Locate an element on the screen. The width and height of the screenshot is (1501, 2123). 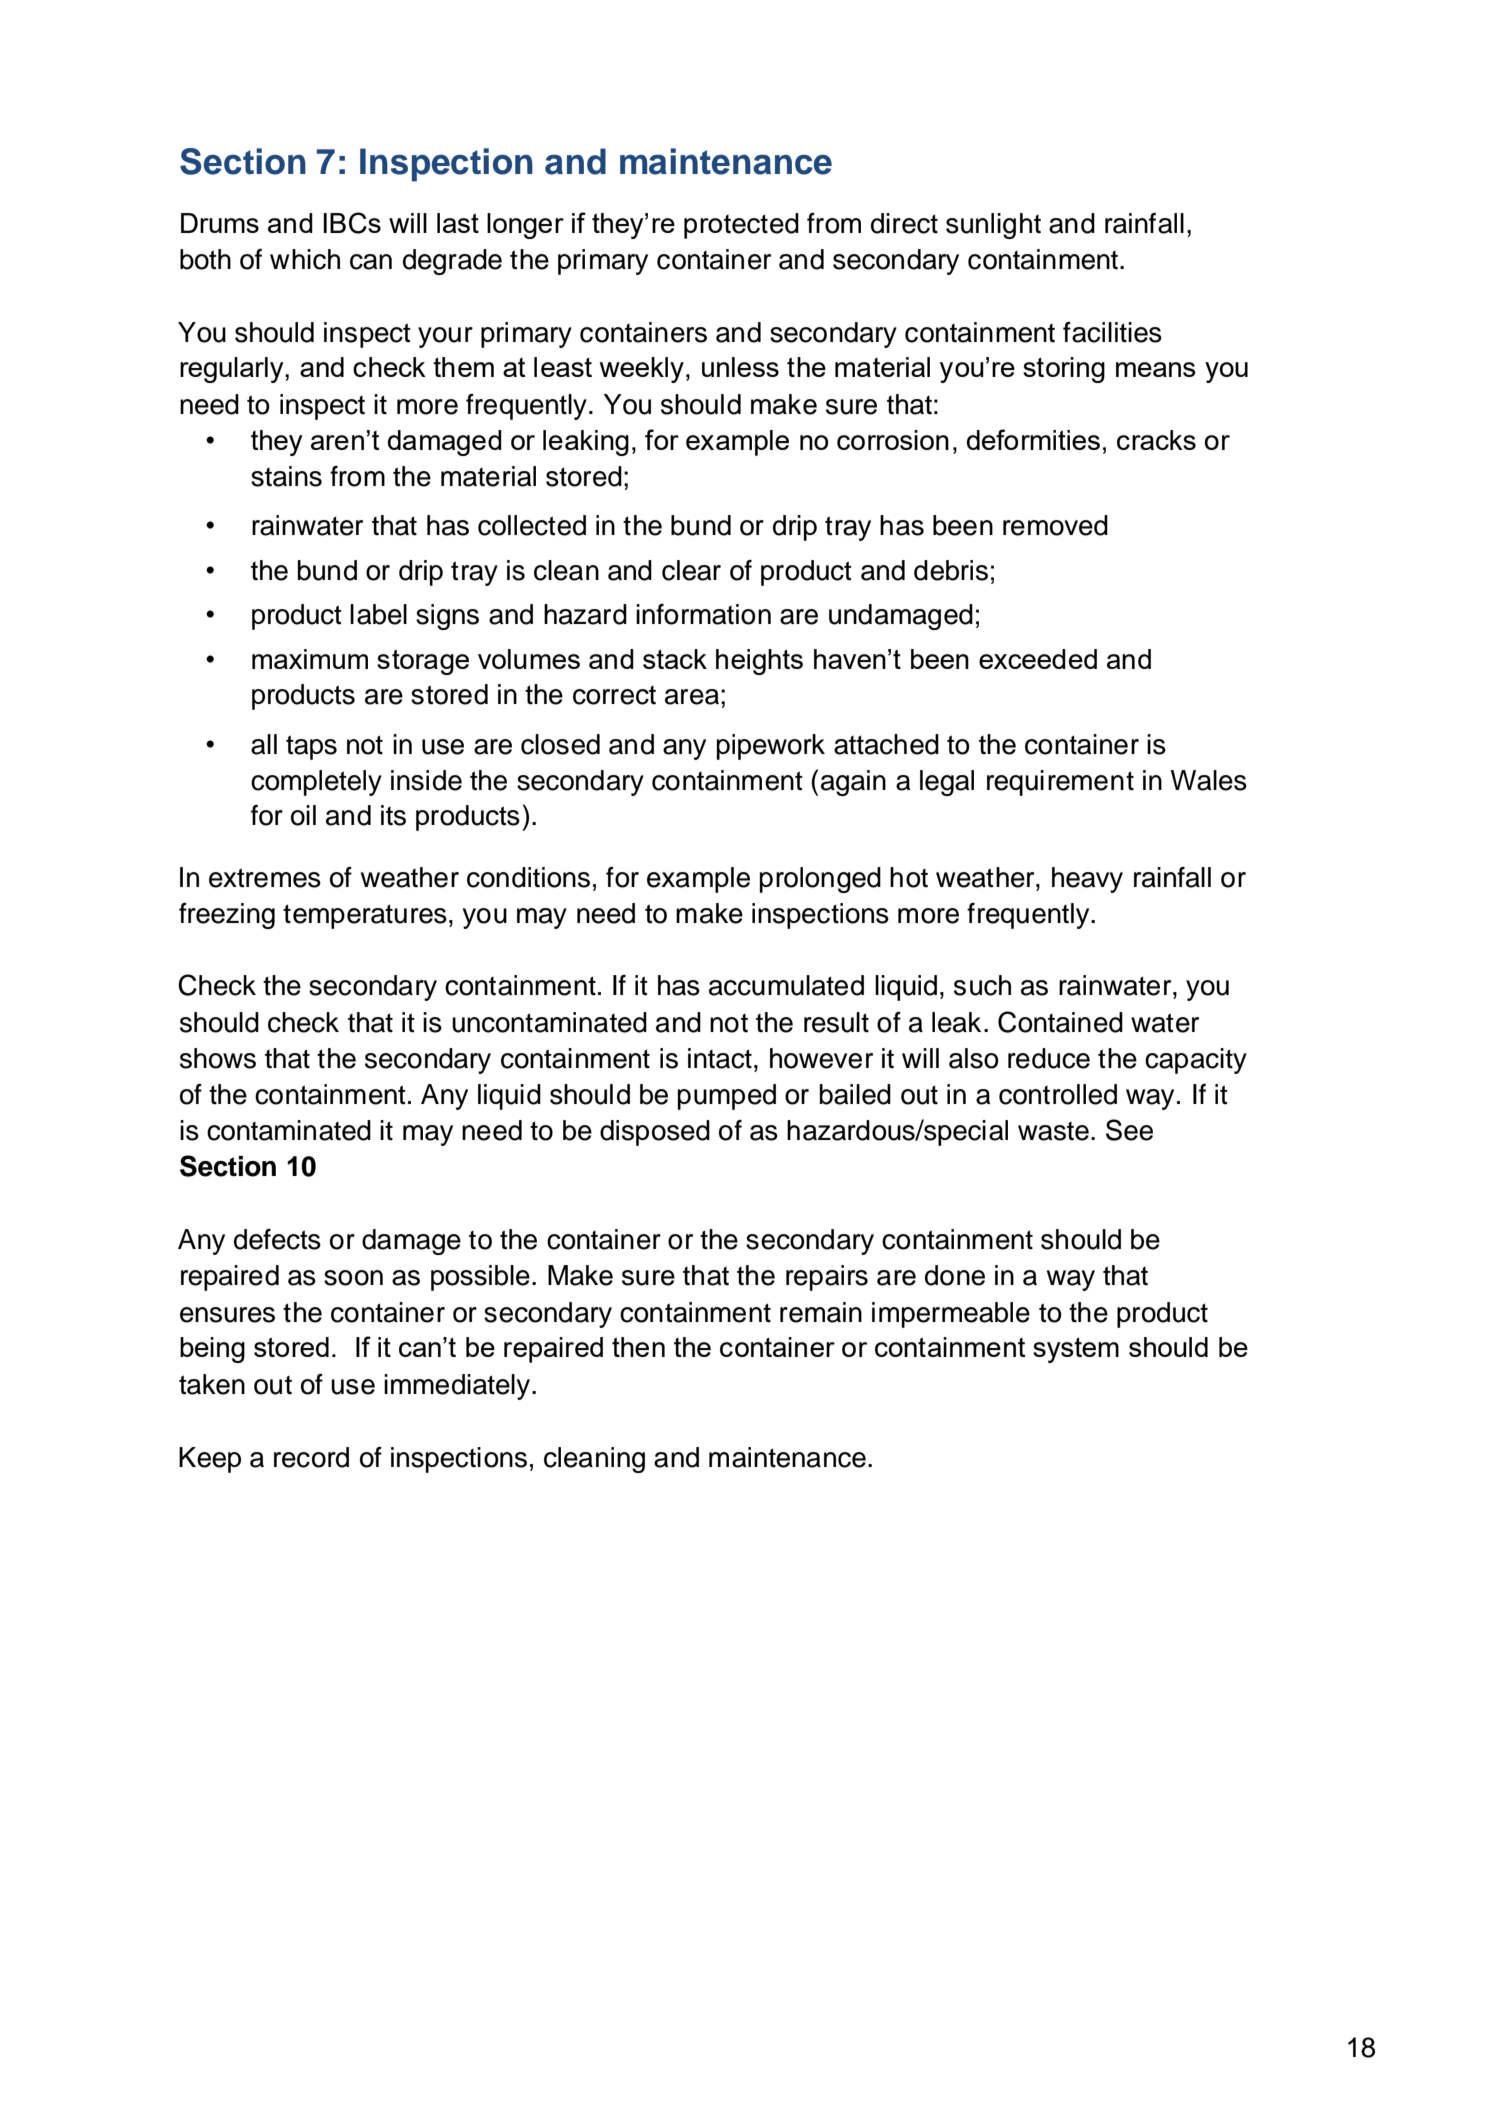
prolonged is located at coordinates (820, 880).
